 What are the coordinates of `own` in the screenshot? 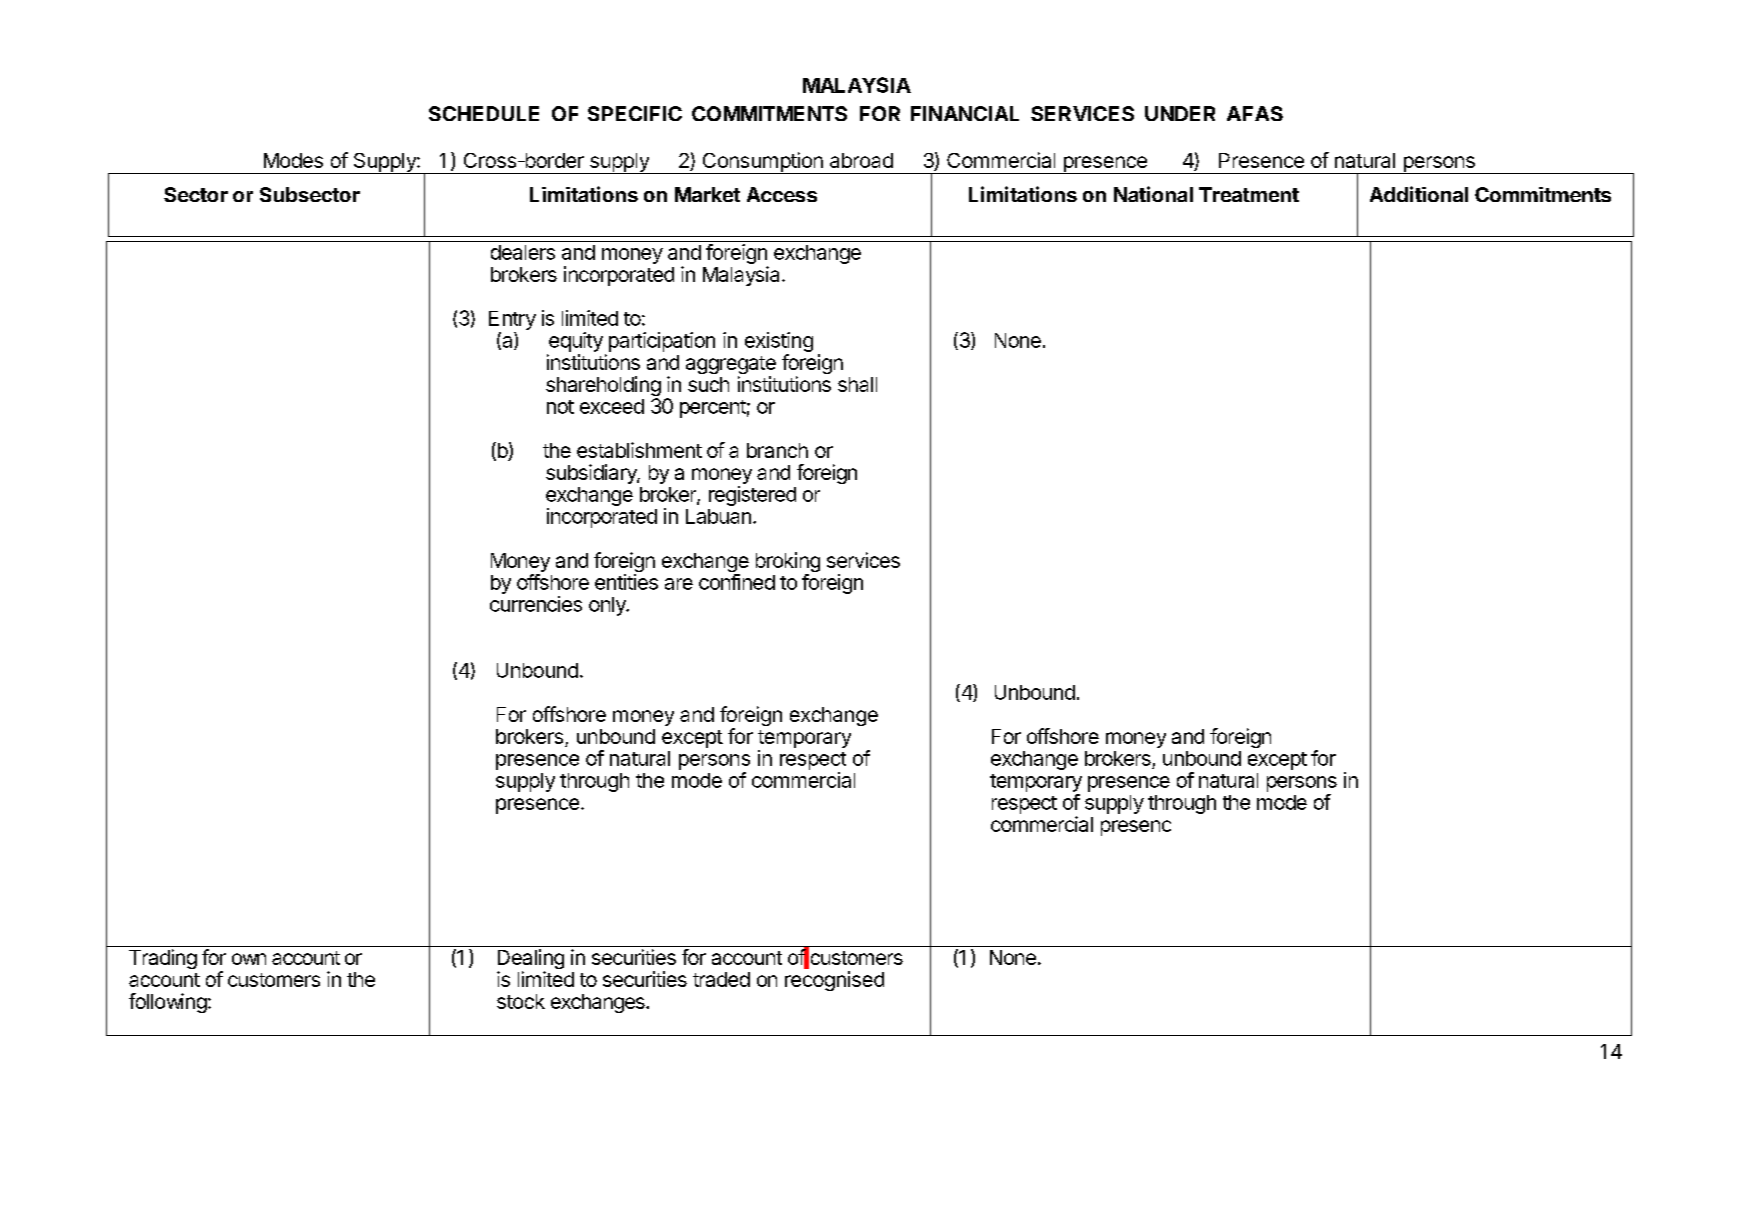 It's located at (249, 959).
